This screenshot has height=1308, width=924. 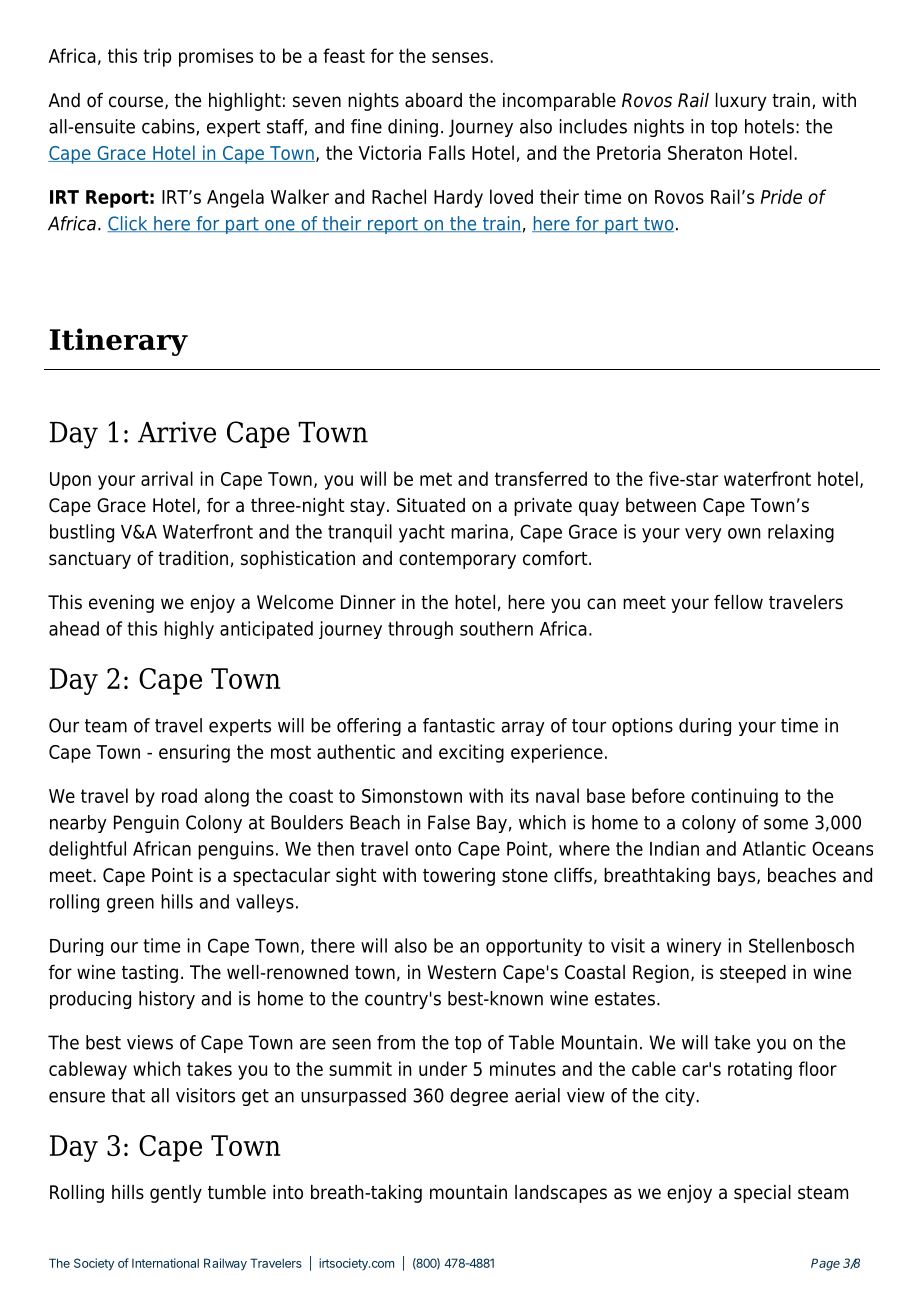 I want to click on special, so click(x=762, y=1194).
